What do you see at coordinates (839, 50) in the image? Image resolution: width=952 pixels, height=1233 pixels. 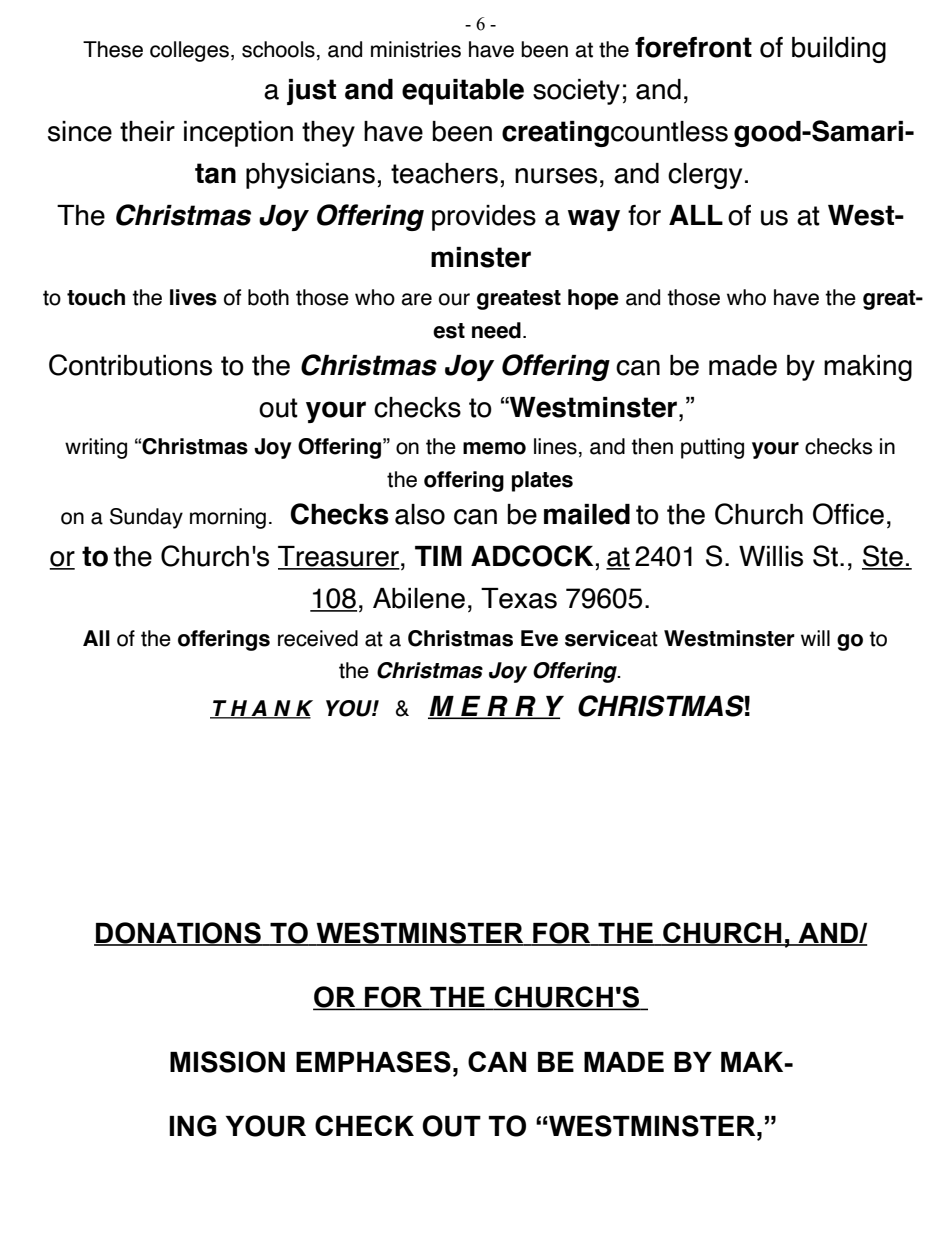 I see `building` at bounding box center [839, 50].
